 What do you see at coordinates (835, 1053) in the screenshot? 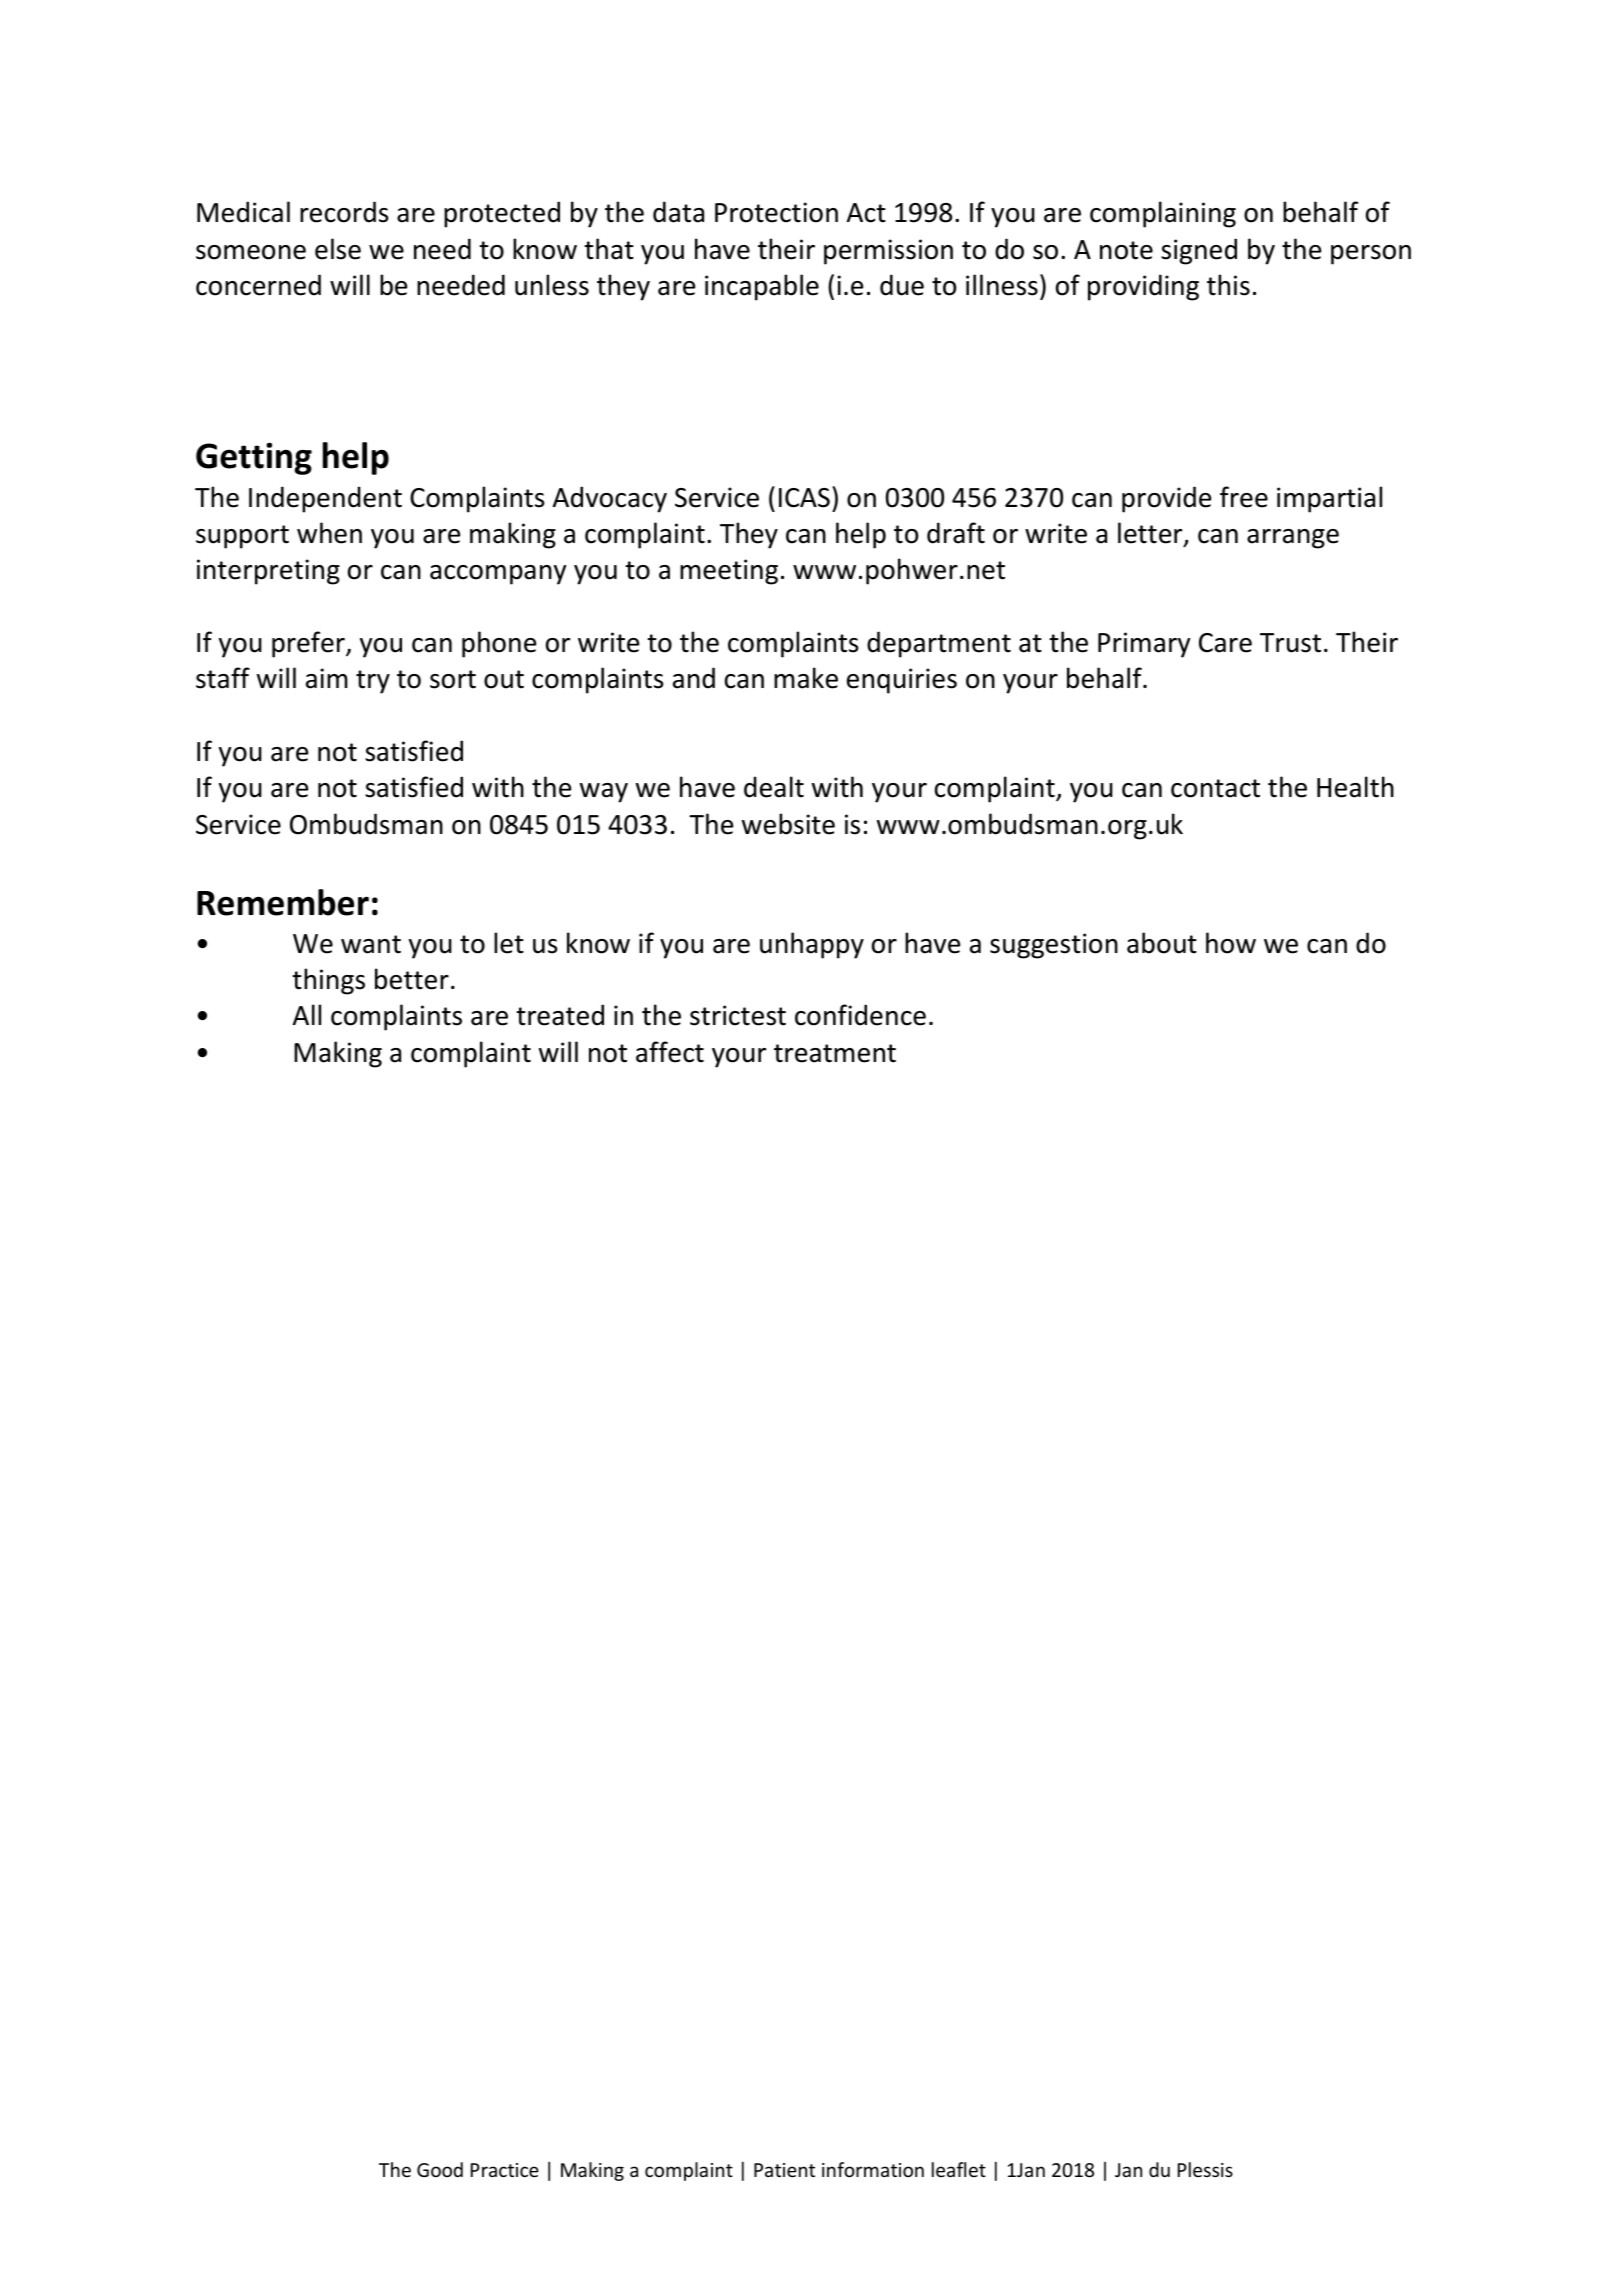
I see `treatment` at bounding box center [835, 1053].
